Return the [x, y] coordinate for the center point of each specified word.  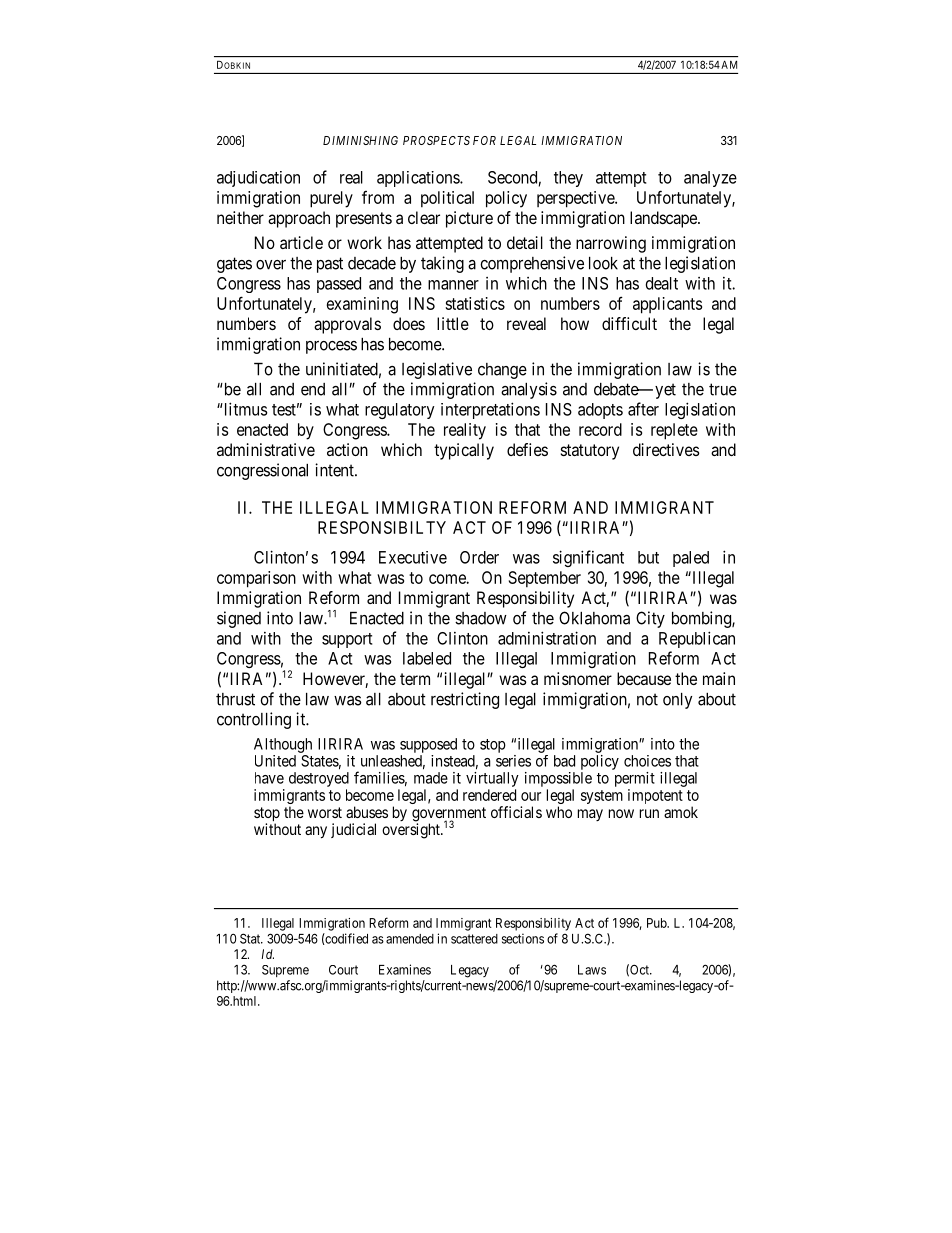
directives [666, 449]
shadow [481, 618]
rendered [489, 795]
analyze [710, 179]
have [269, 778]
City [650, 619]
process [331, 347]
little [453, 323]
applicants [667, 305]
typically [464, 451]
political [447, 199]
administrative [266, 449]
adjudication [258, 179]
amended [410, 939]
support [347, 640]
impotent [655, 796]
